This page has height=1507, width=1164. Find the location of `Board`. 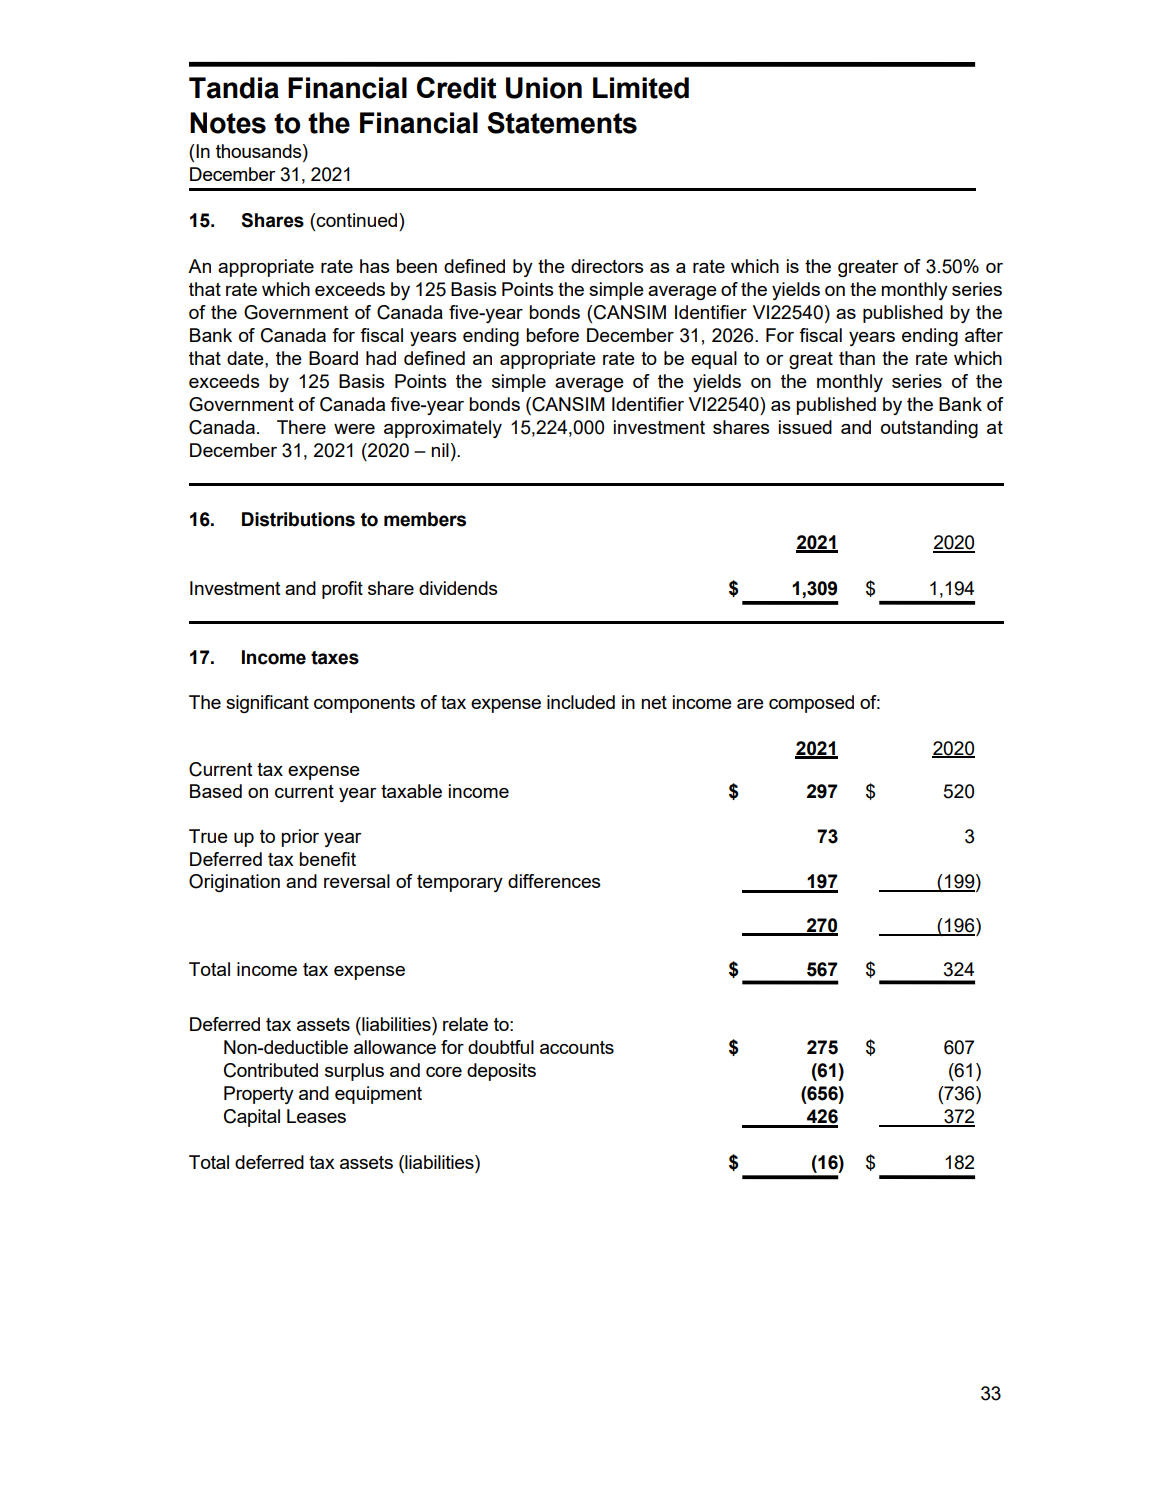

Board is located at coordinates (333, 358).
